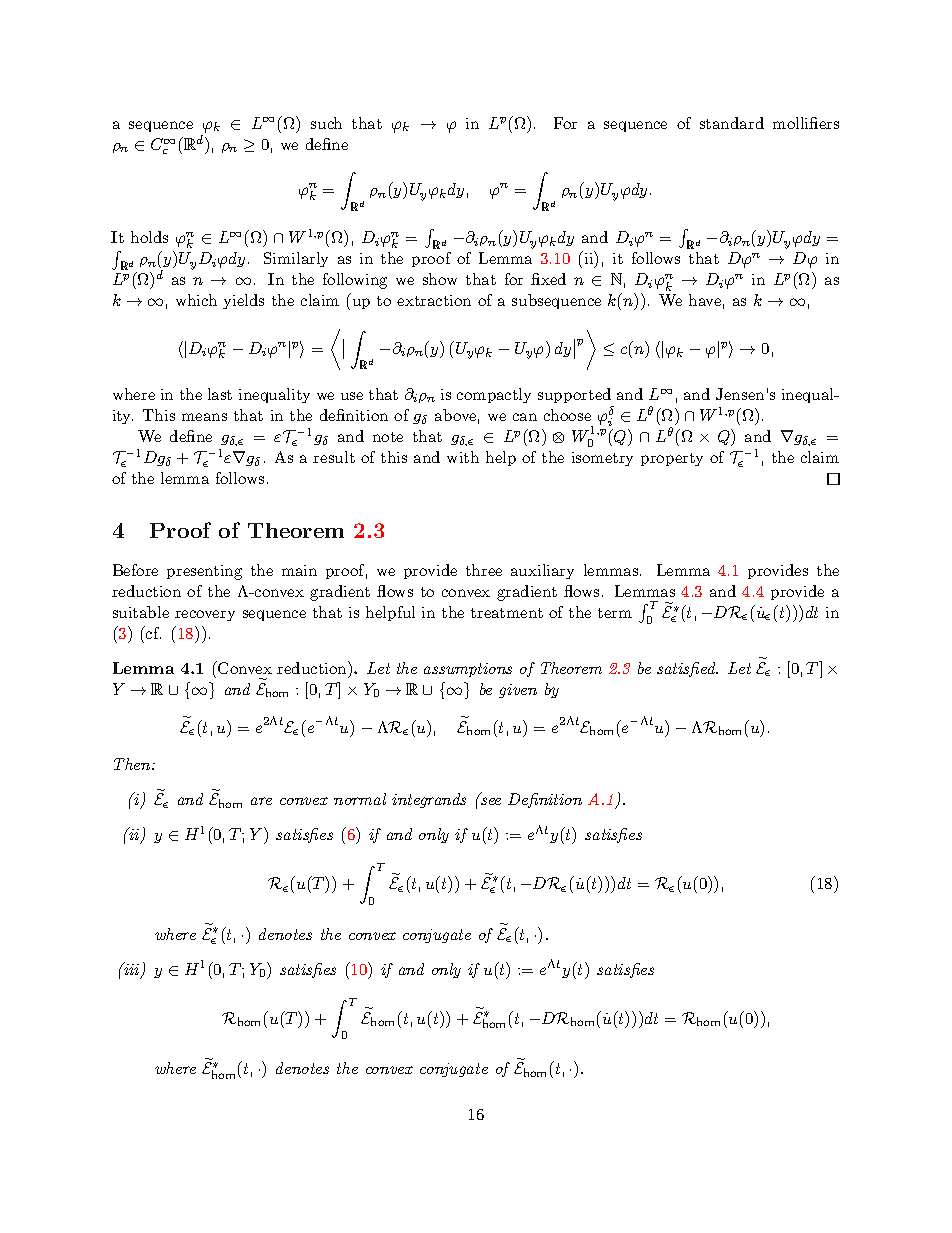  What do you see at coordinates (732, 123) in the screenshot?
I see `standard` at bounding box center [732, 123].
